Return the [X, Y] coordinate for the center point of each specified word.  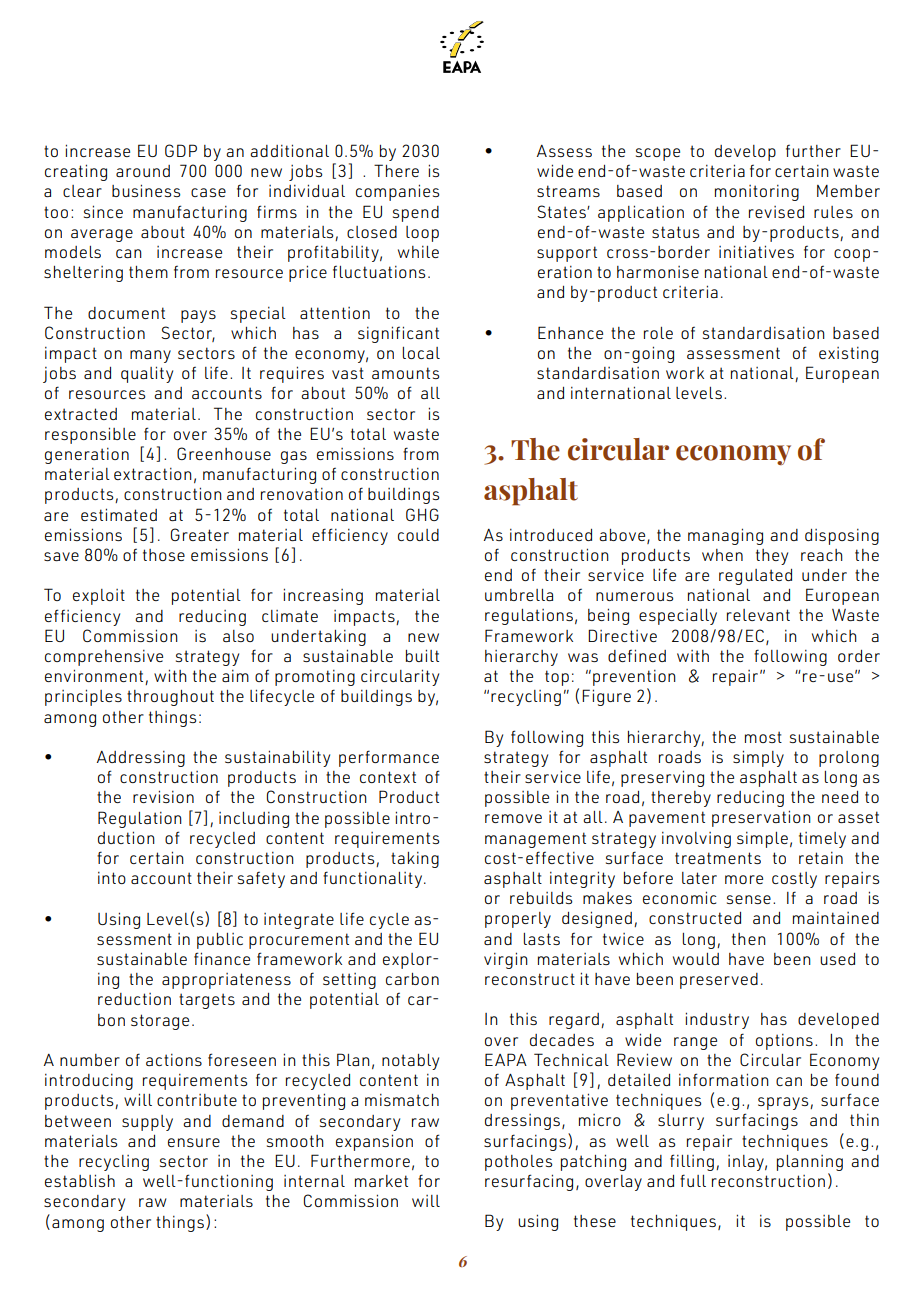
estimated [119, 514]
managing [725, 536]
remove [513, 818]
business [146, 190]
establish [80, 1180]
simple [762, 840]
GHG [422, 514]
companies [397, 192]
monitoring [757, 193]
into [112, 878]
